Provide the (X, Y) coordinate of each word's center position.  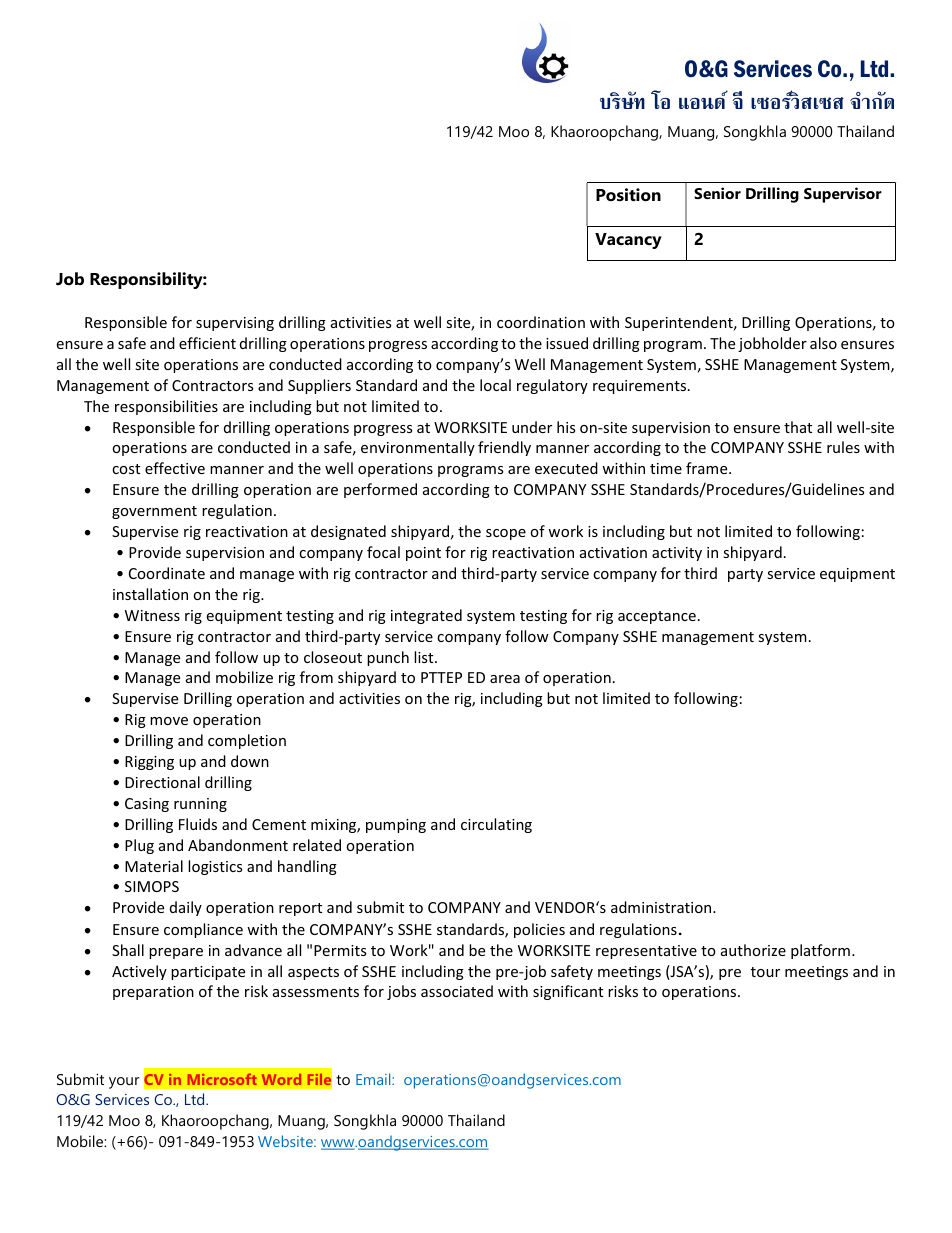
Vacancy (628, 241)
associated (457, 991)
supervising (235, 324)
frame (708, 468)
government (154, 512)
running (200, 805)
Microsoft (222, 1079)
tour (765, 972)
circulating (496, 825)
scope (506, 534)
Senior (717, 193)
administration (662, 907)
